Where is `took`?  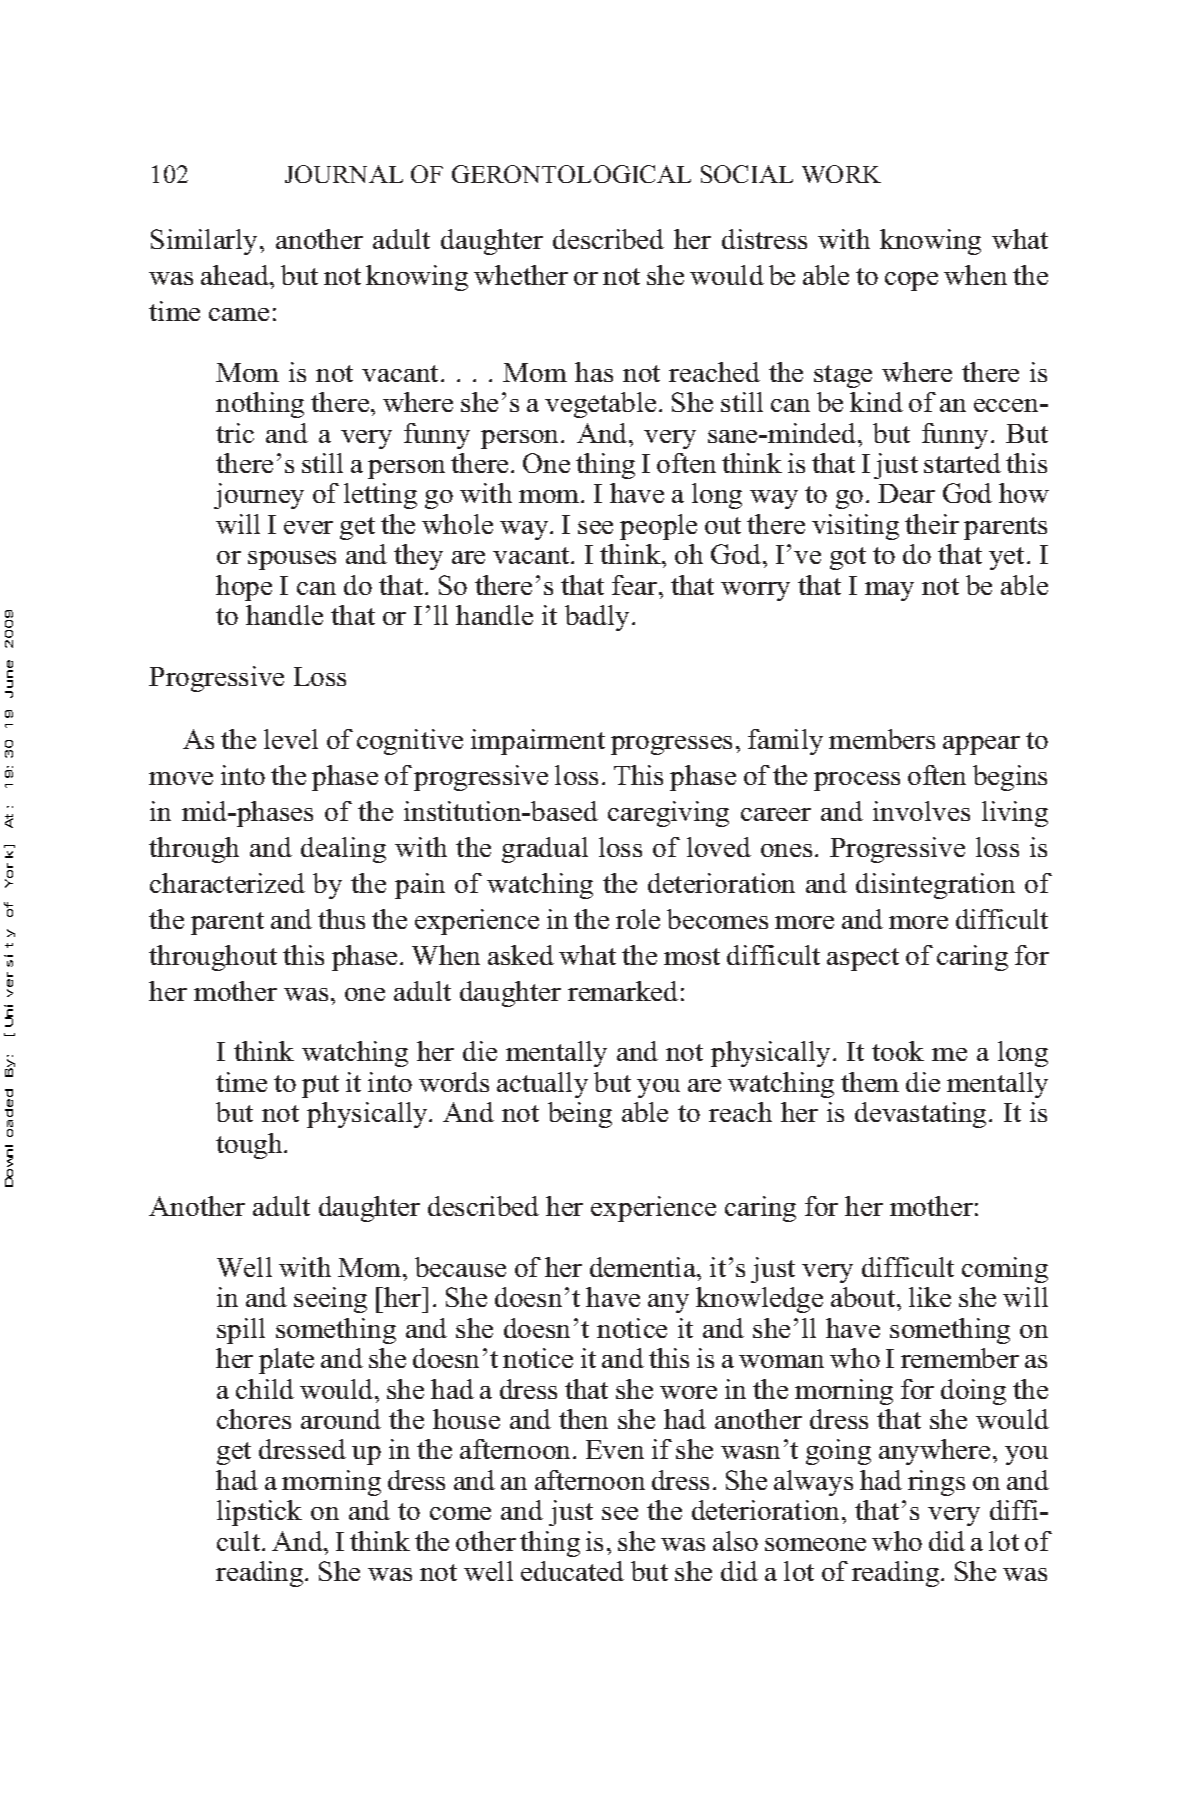 took is located at coordinates (898, 1051).
